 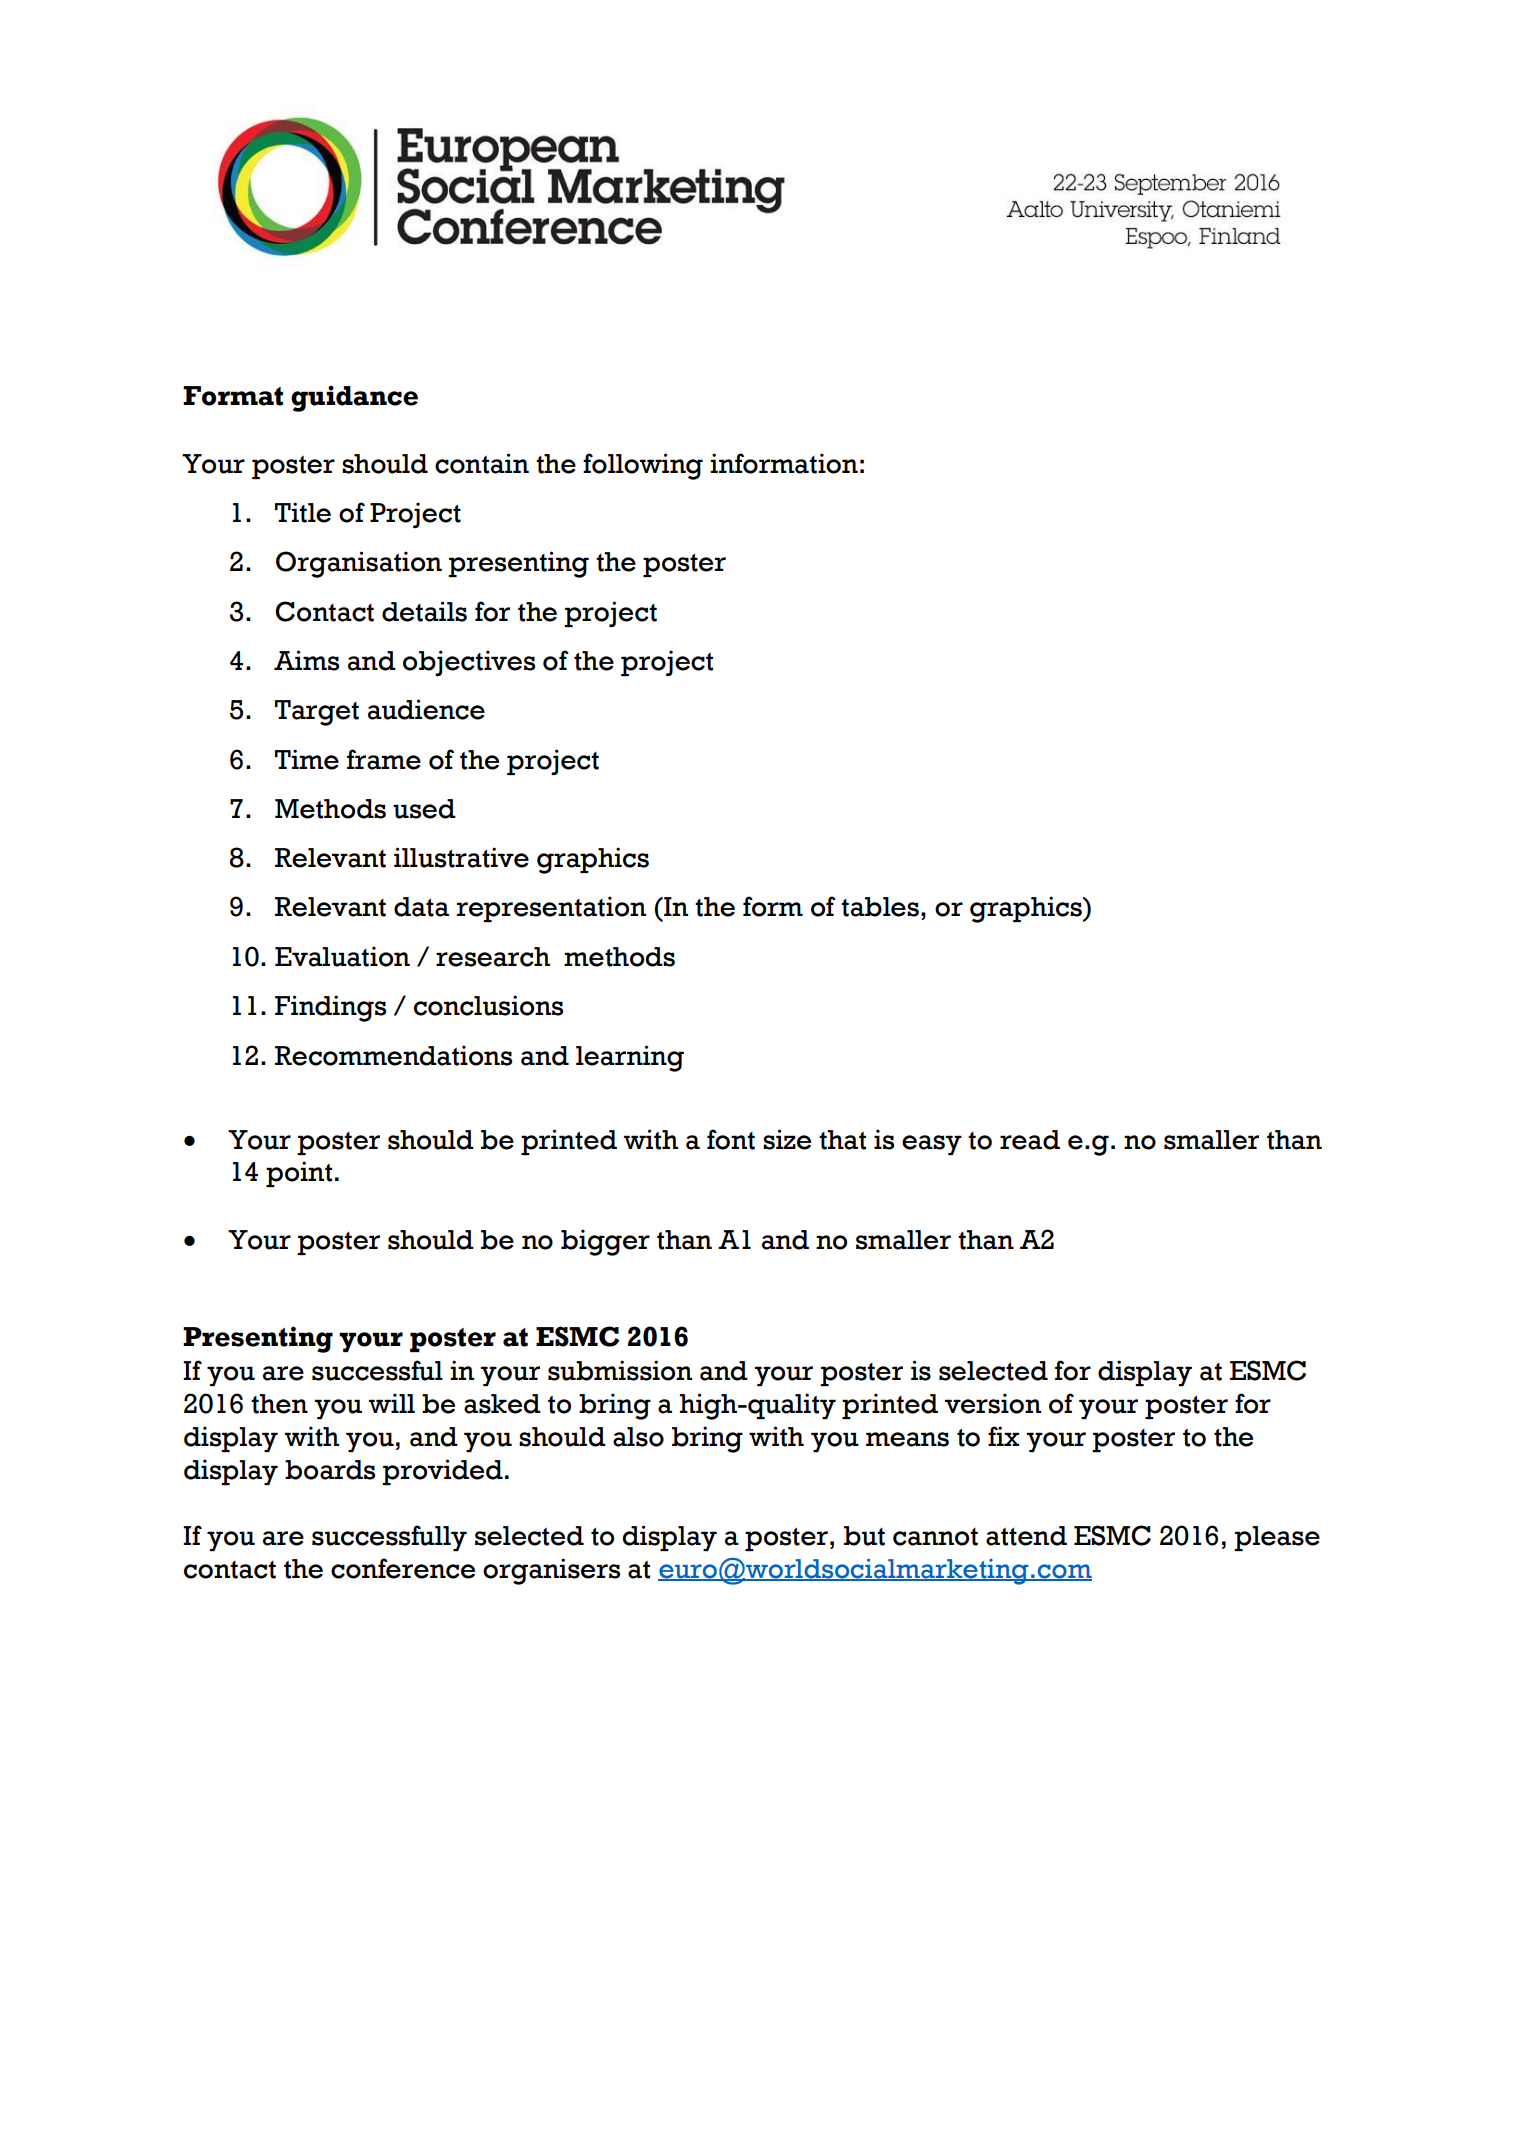 I want to click on objectives, so click(x=469, y=663).
